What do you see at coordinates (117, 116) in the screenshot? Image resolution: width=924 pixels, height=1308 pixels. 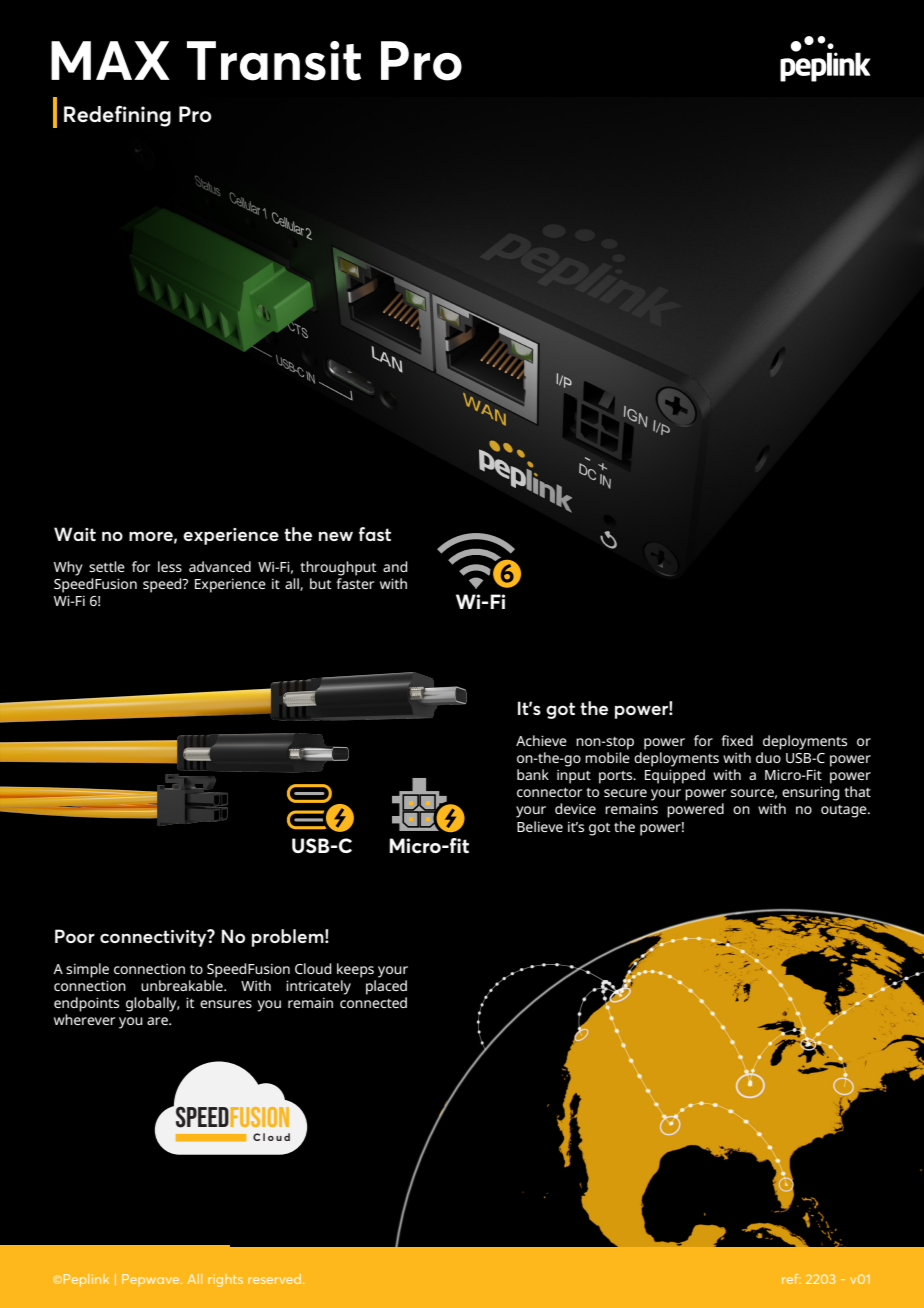 I see `Redefining` at bounding box center [117, 116].
